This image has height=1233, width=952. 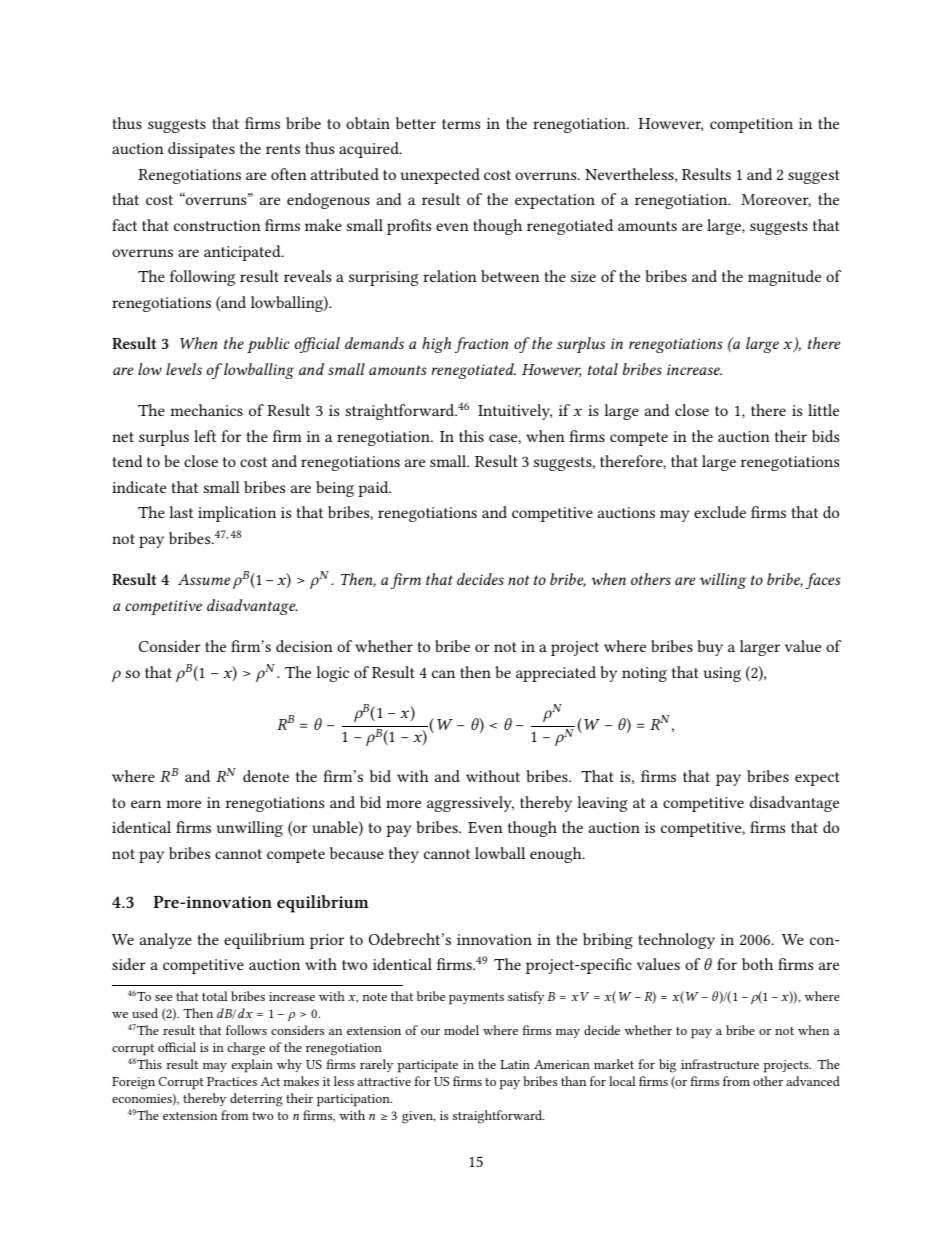 I want to click on Practices, so click(x=232, y=1081).
